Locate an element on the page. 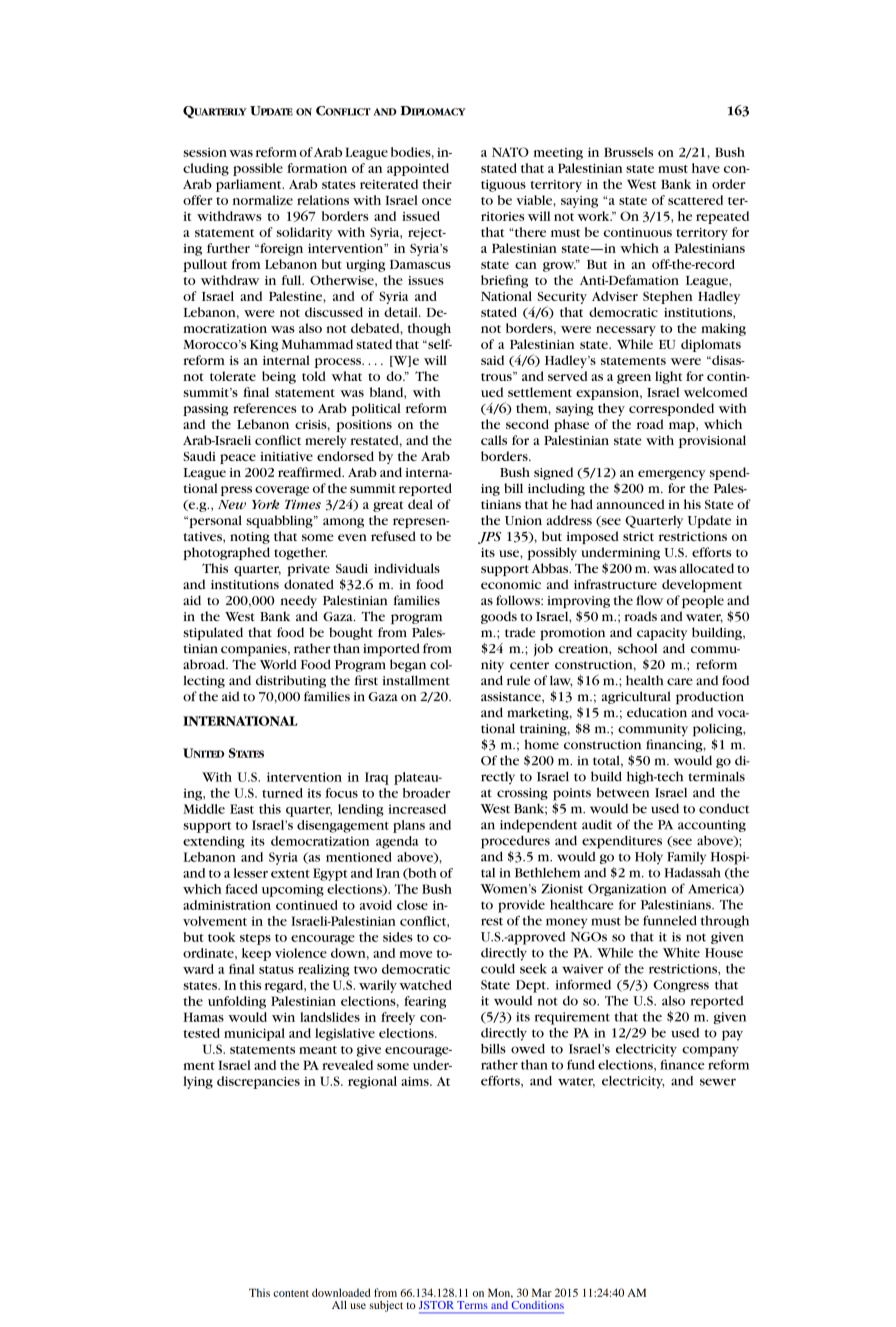  education is located at coordinates (657, 712).
